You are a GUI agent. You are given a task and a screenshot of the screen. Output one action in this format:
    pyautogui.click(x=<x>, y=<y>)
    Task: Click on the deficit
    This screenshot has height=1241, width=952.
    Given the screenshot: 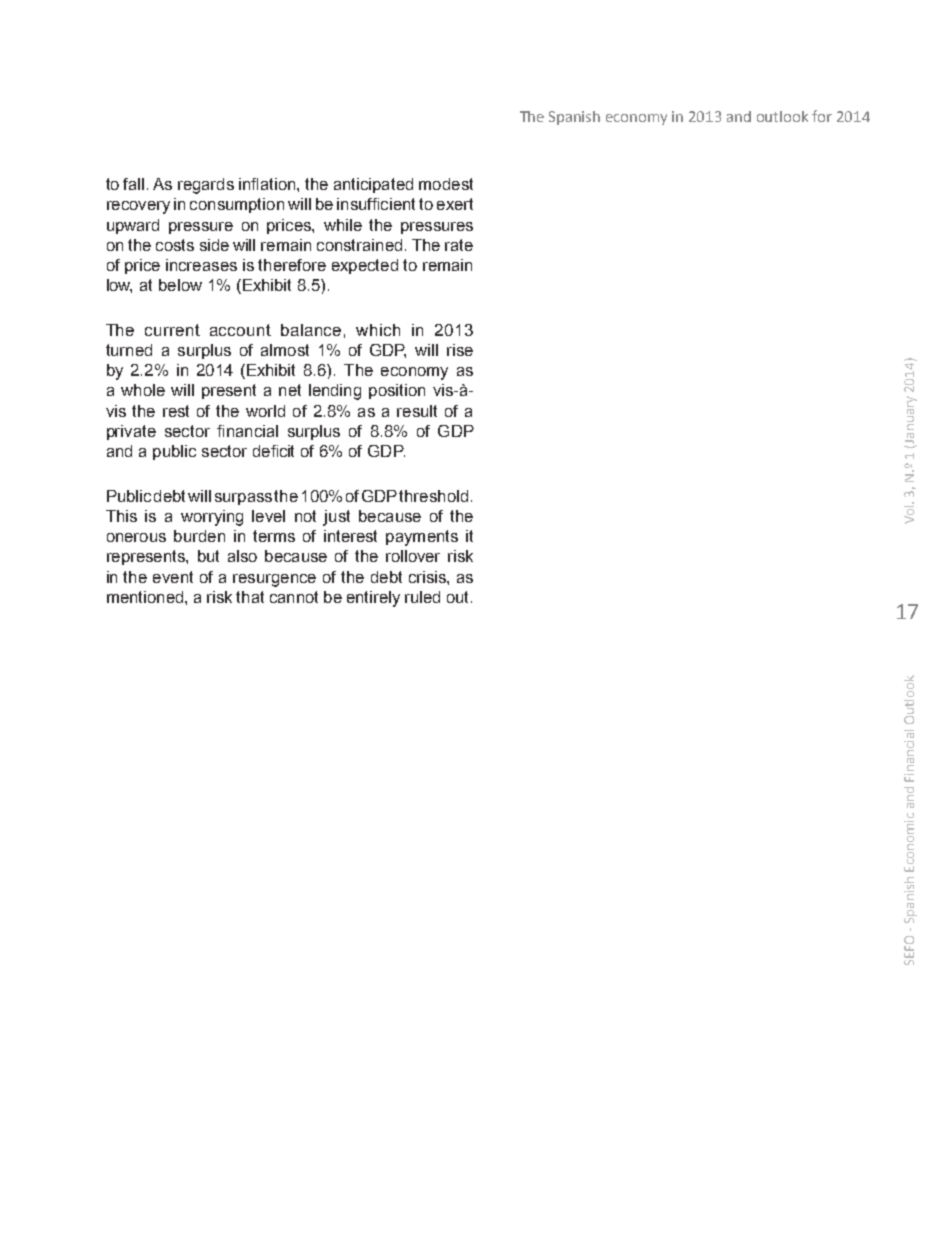 What is the action you would take?
    pyautogui.click(x=273, y=451)
